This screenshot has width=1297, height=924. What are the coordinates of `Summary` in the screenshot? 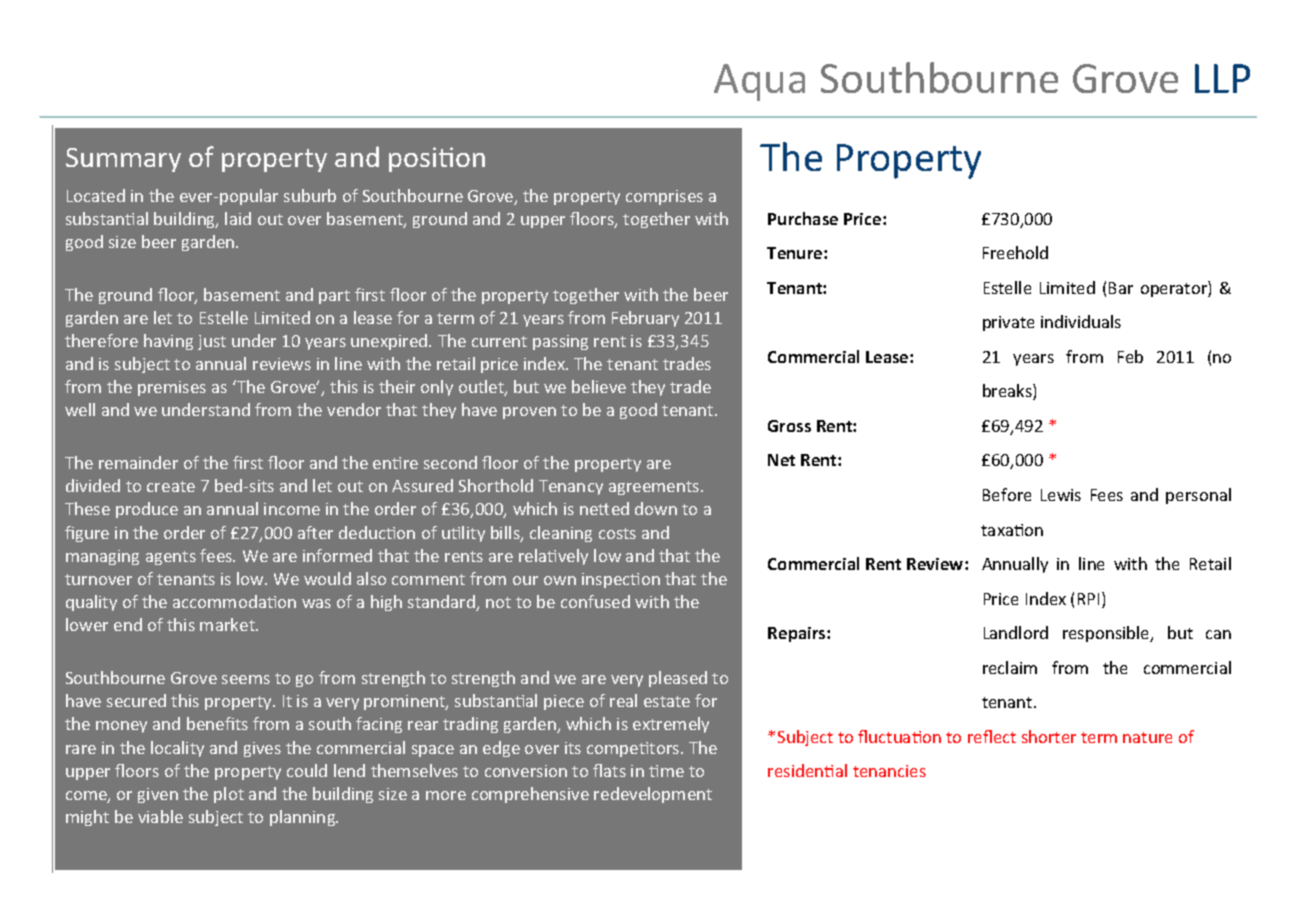 It's located at (123, 160).
